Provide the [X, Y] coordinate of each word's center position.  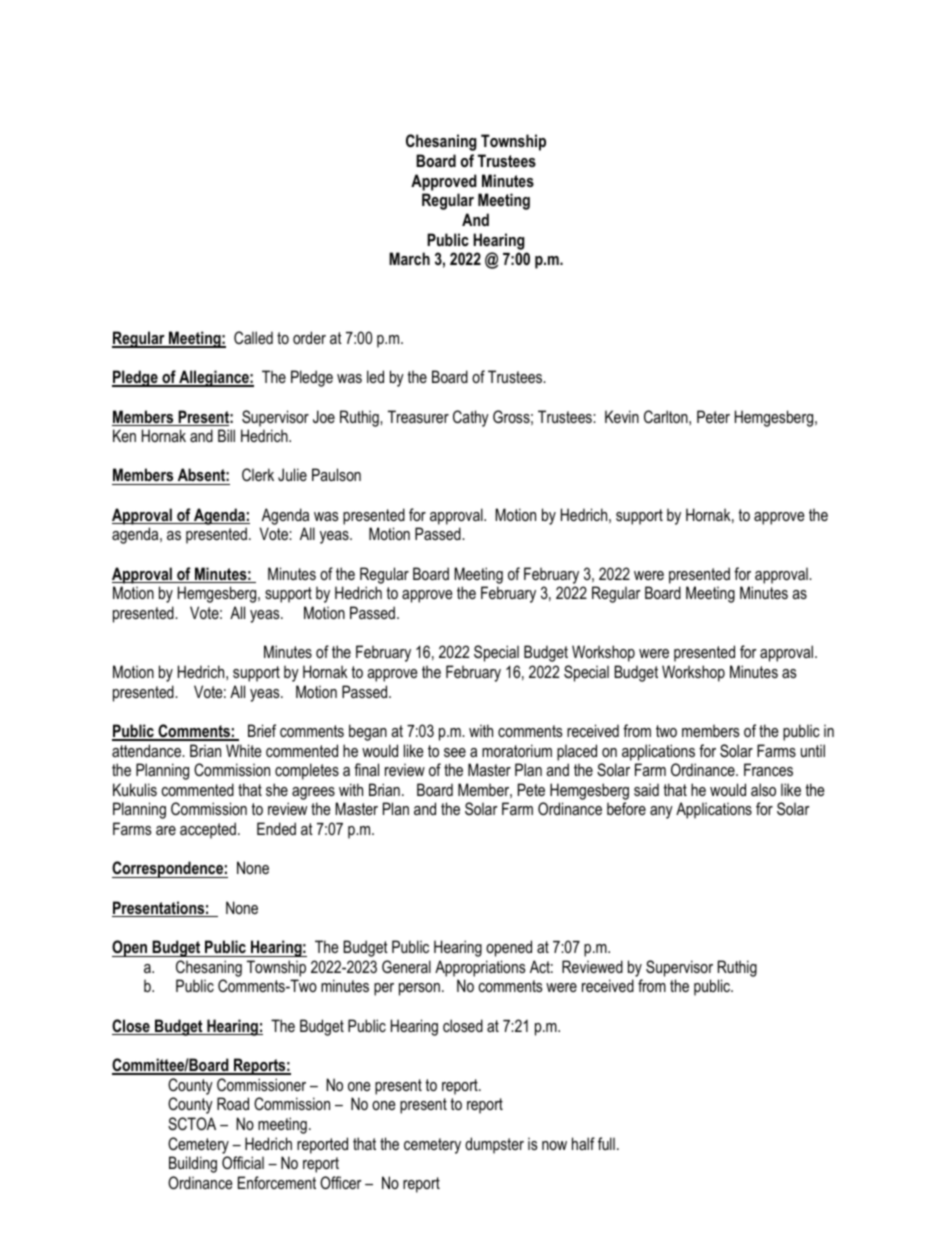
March [409, 258]
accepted [208, 830]
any [661, 812]
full [606, 1143]
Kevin [622, 416]
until [813, 750]
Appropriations [480, 968]
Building [193, 1164]
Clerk [258, 474]
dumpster [494, 1145]
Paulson [336, 474]
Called [253, 337]
